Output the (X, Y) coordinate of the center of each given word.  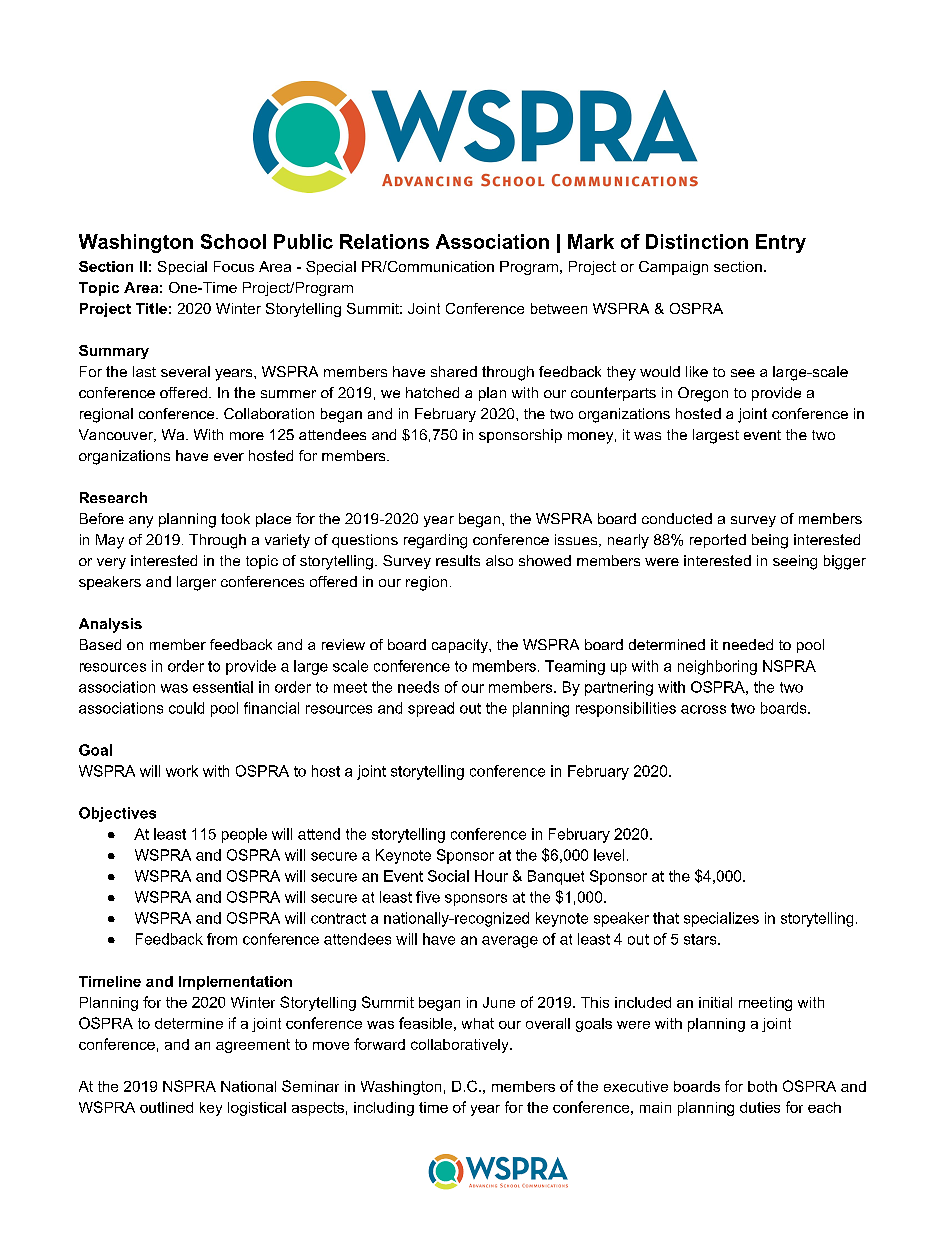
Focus (234, 266)
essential (223, 687)
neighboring (717, 667)
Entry (781, 243)
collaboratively (461, 1046)
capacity (461, 646)
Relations (384, 241)
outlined (166, 1107)
